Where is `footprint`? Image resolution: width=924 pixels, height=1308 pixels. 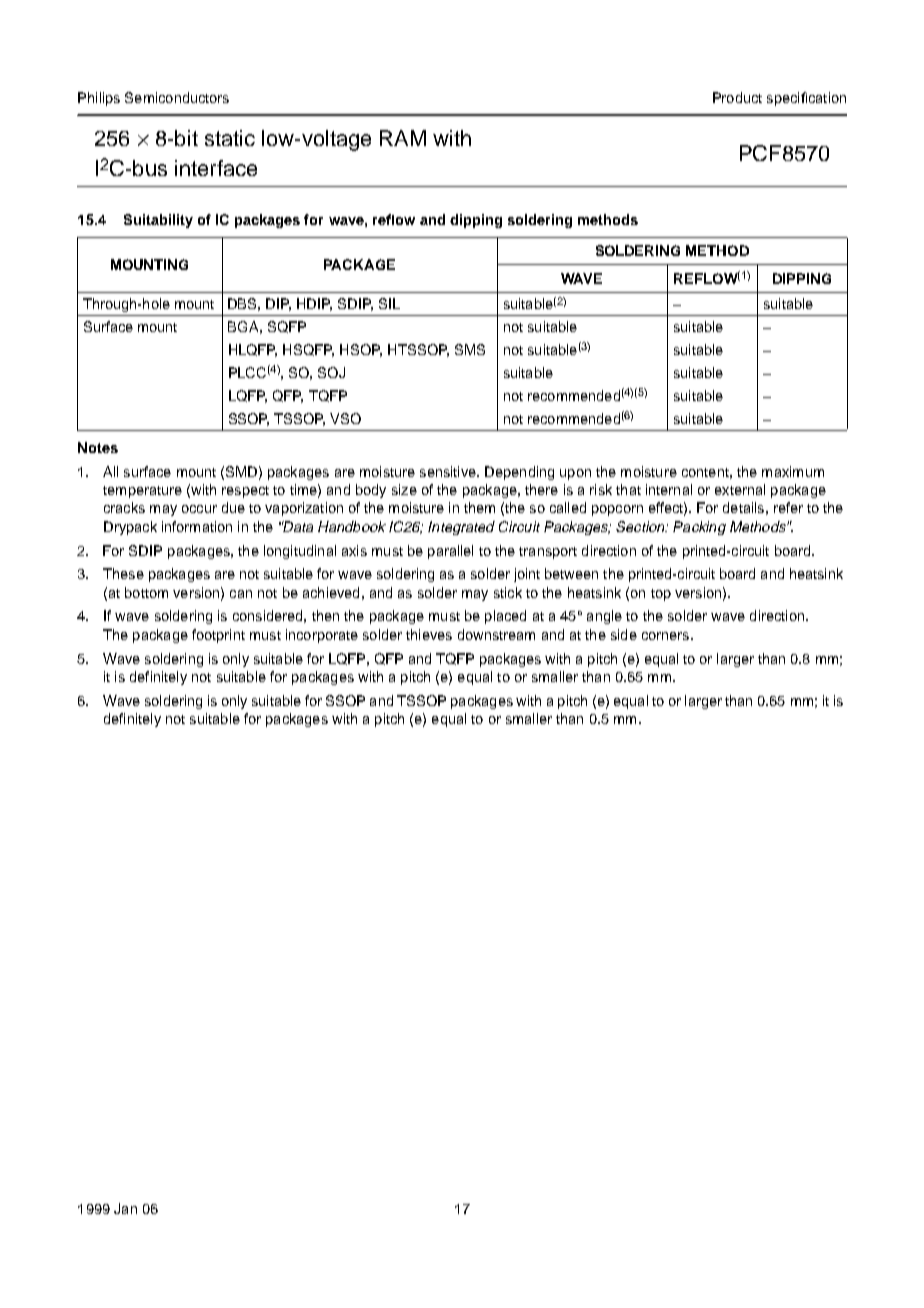 footprint is located at coordinates (218, 636).
